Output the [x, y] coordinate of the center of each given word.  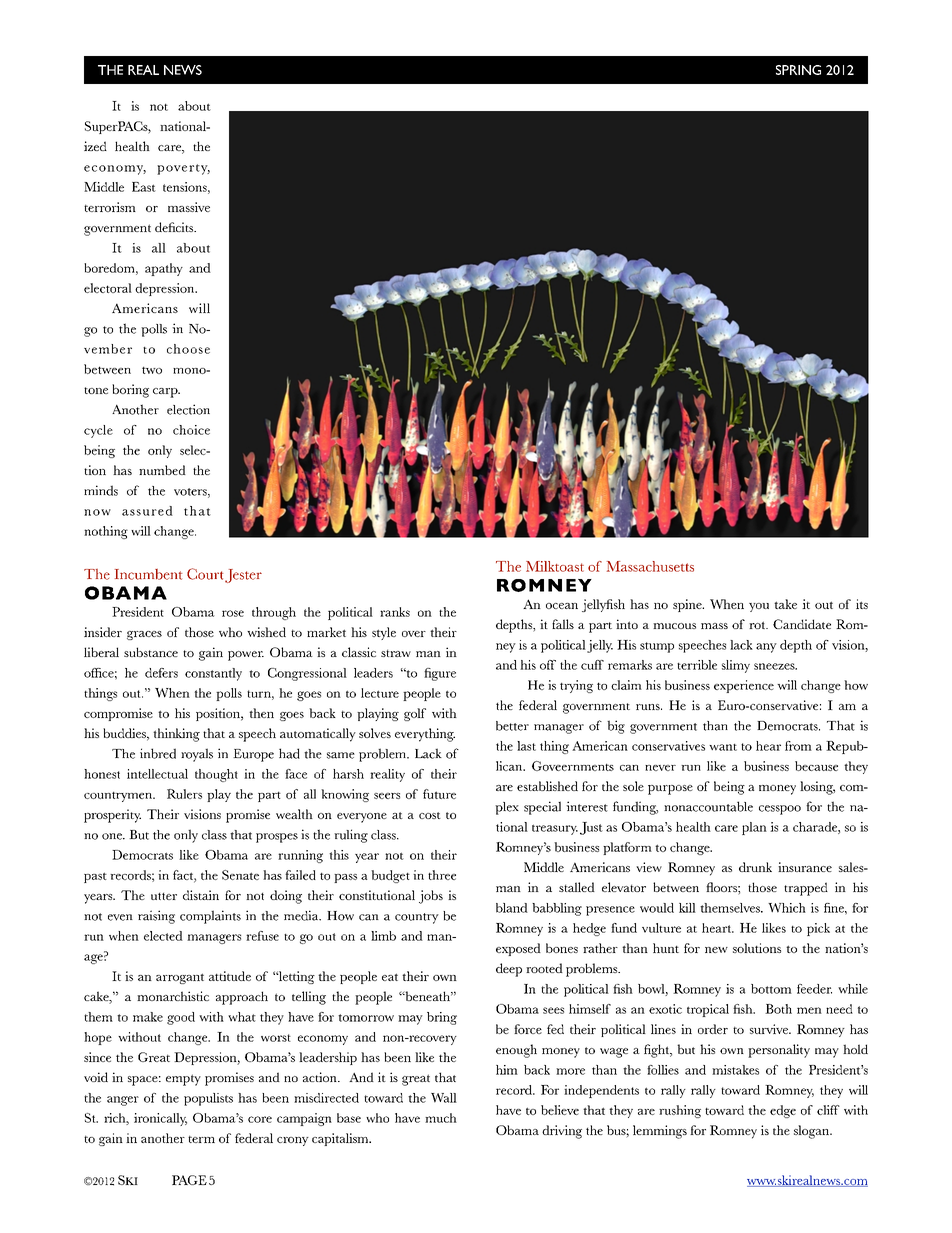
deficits [175, 227]
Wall [444, 1098]
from [798, 746]
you [759, 607]
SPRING [798, 70]
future [439, 794]
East [144, 187]
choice [191, 430]
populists [208, 1099]
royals [197, 755]
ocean [562, 606]
